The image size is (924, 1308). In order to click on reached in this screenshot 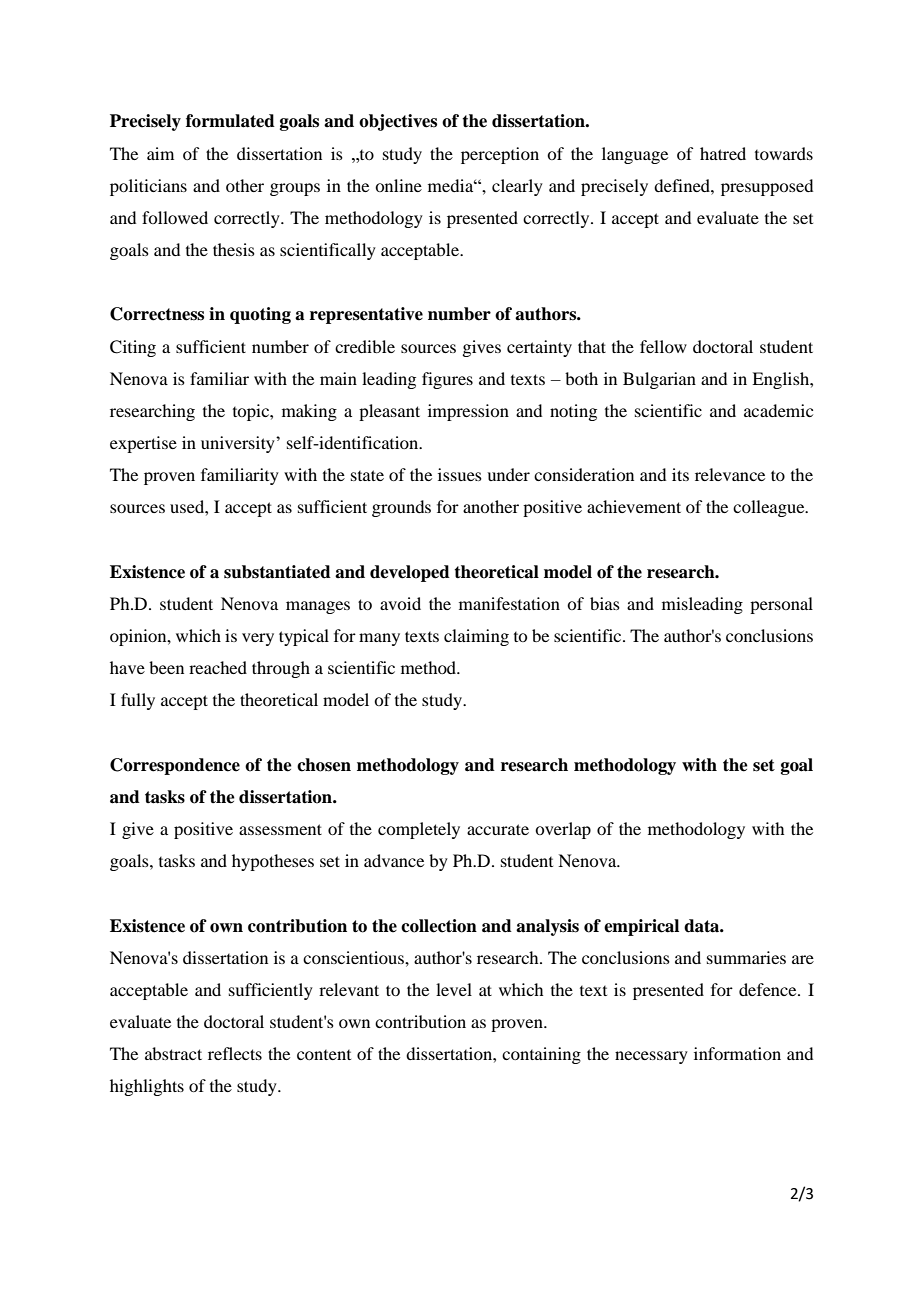, I will do `click(218, 667)`.
